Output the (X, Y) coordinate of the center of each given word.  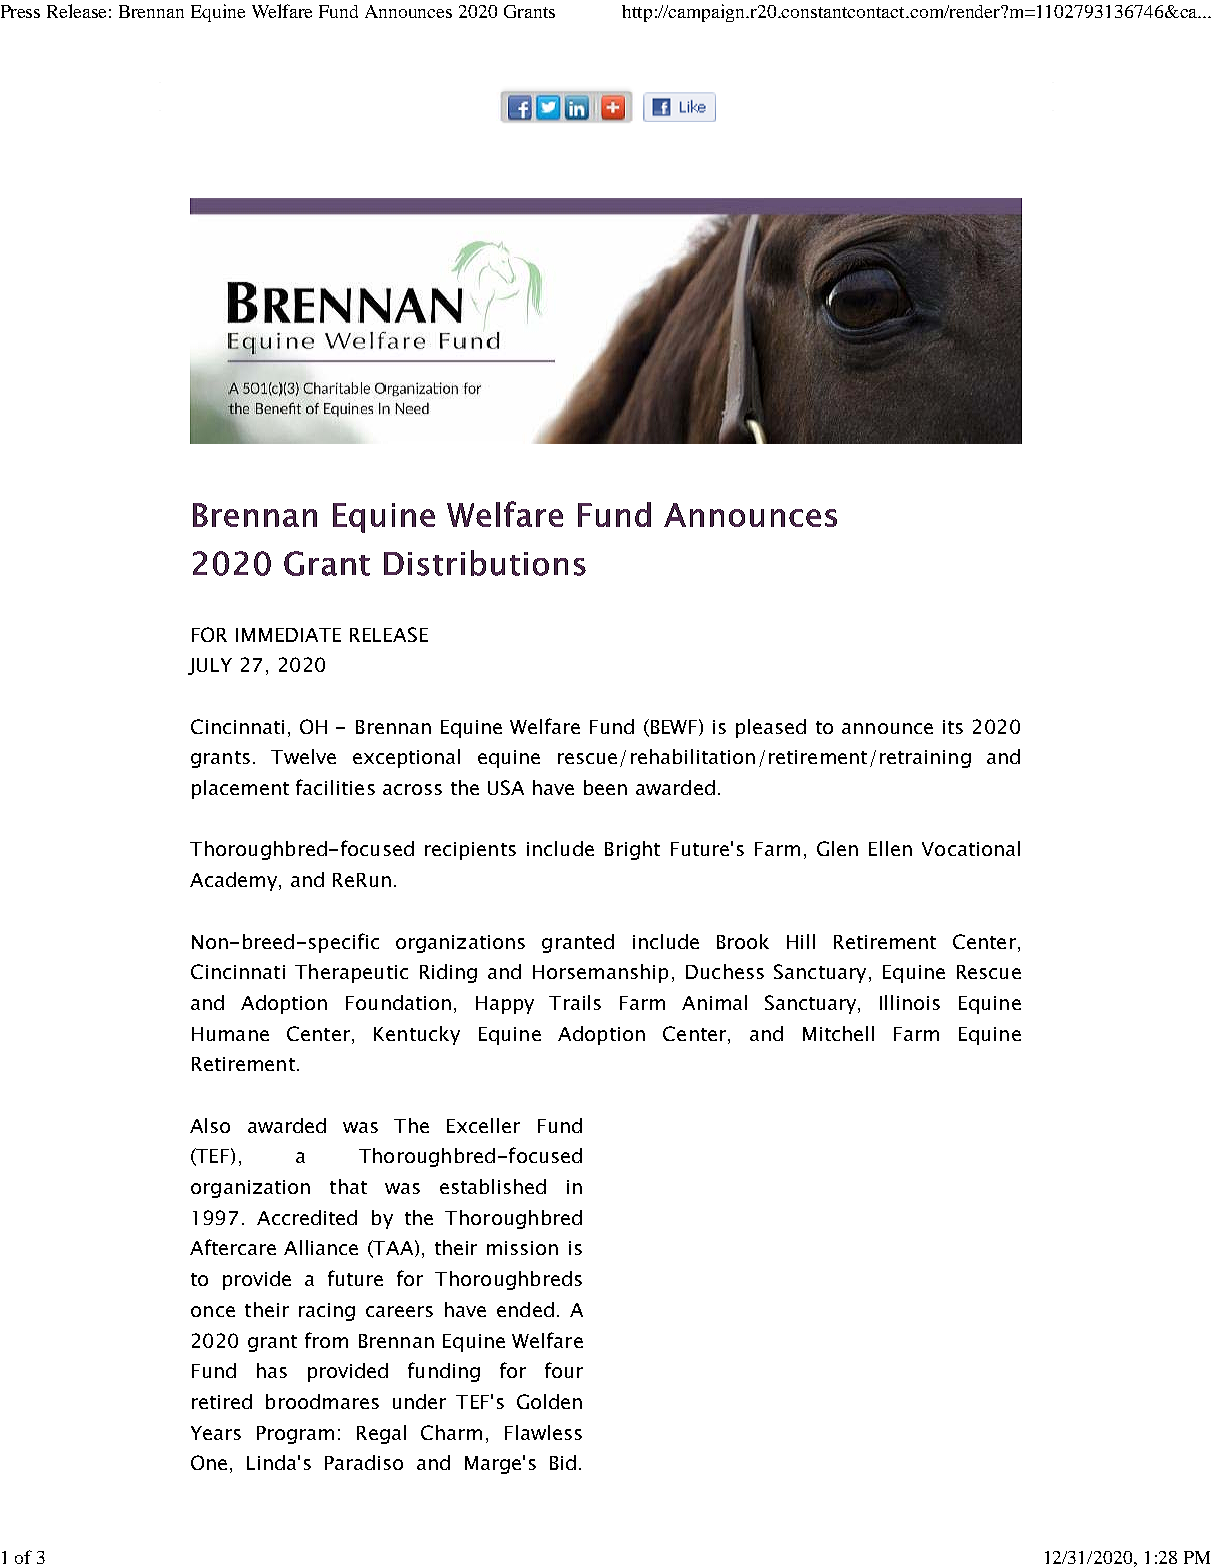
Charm (451, 1432)
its (953, 727)
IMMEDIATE (288, 635)
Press (20, 11)
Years (216, 1433)
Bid (563, 1462)
